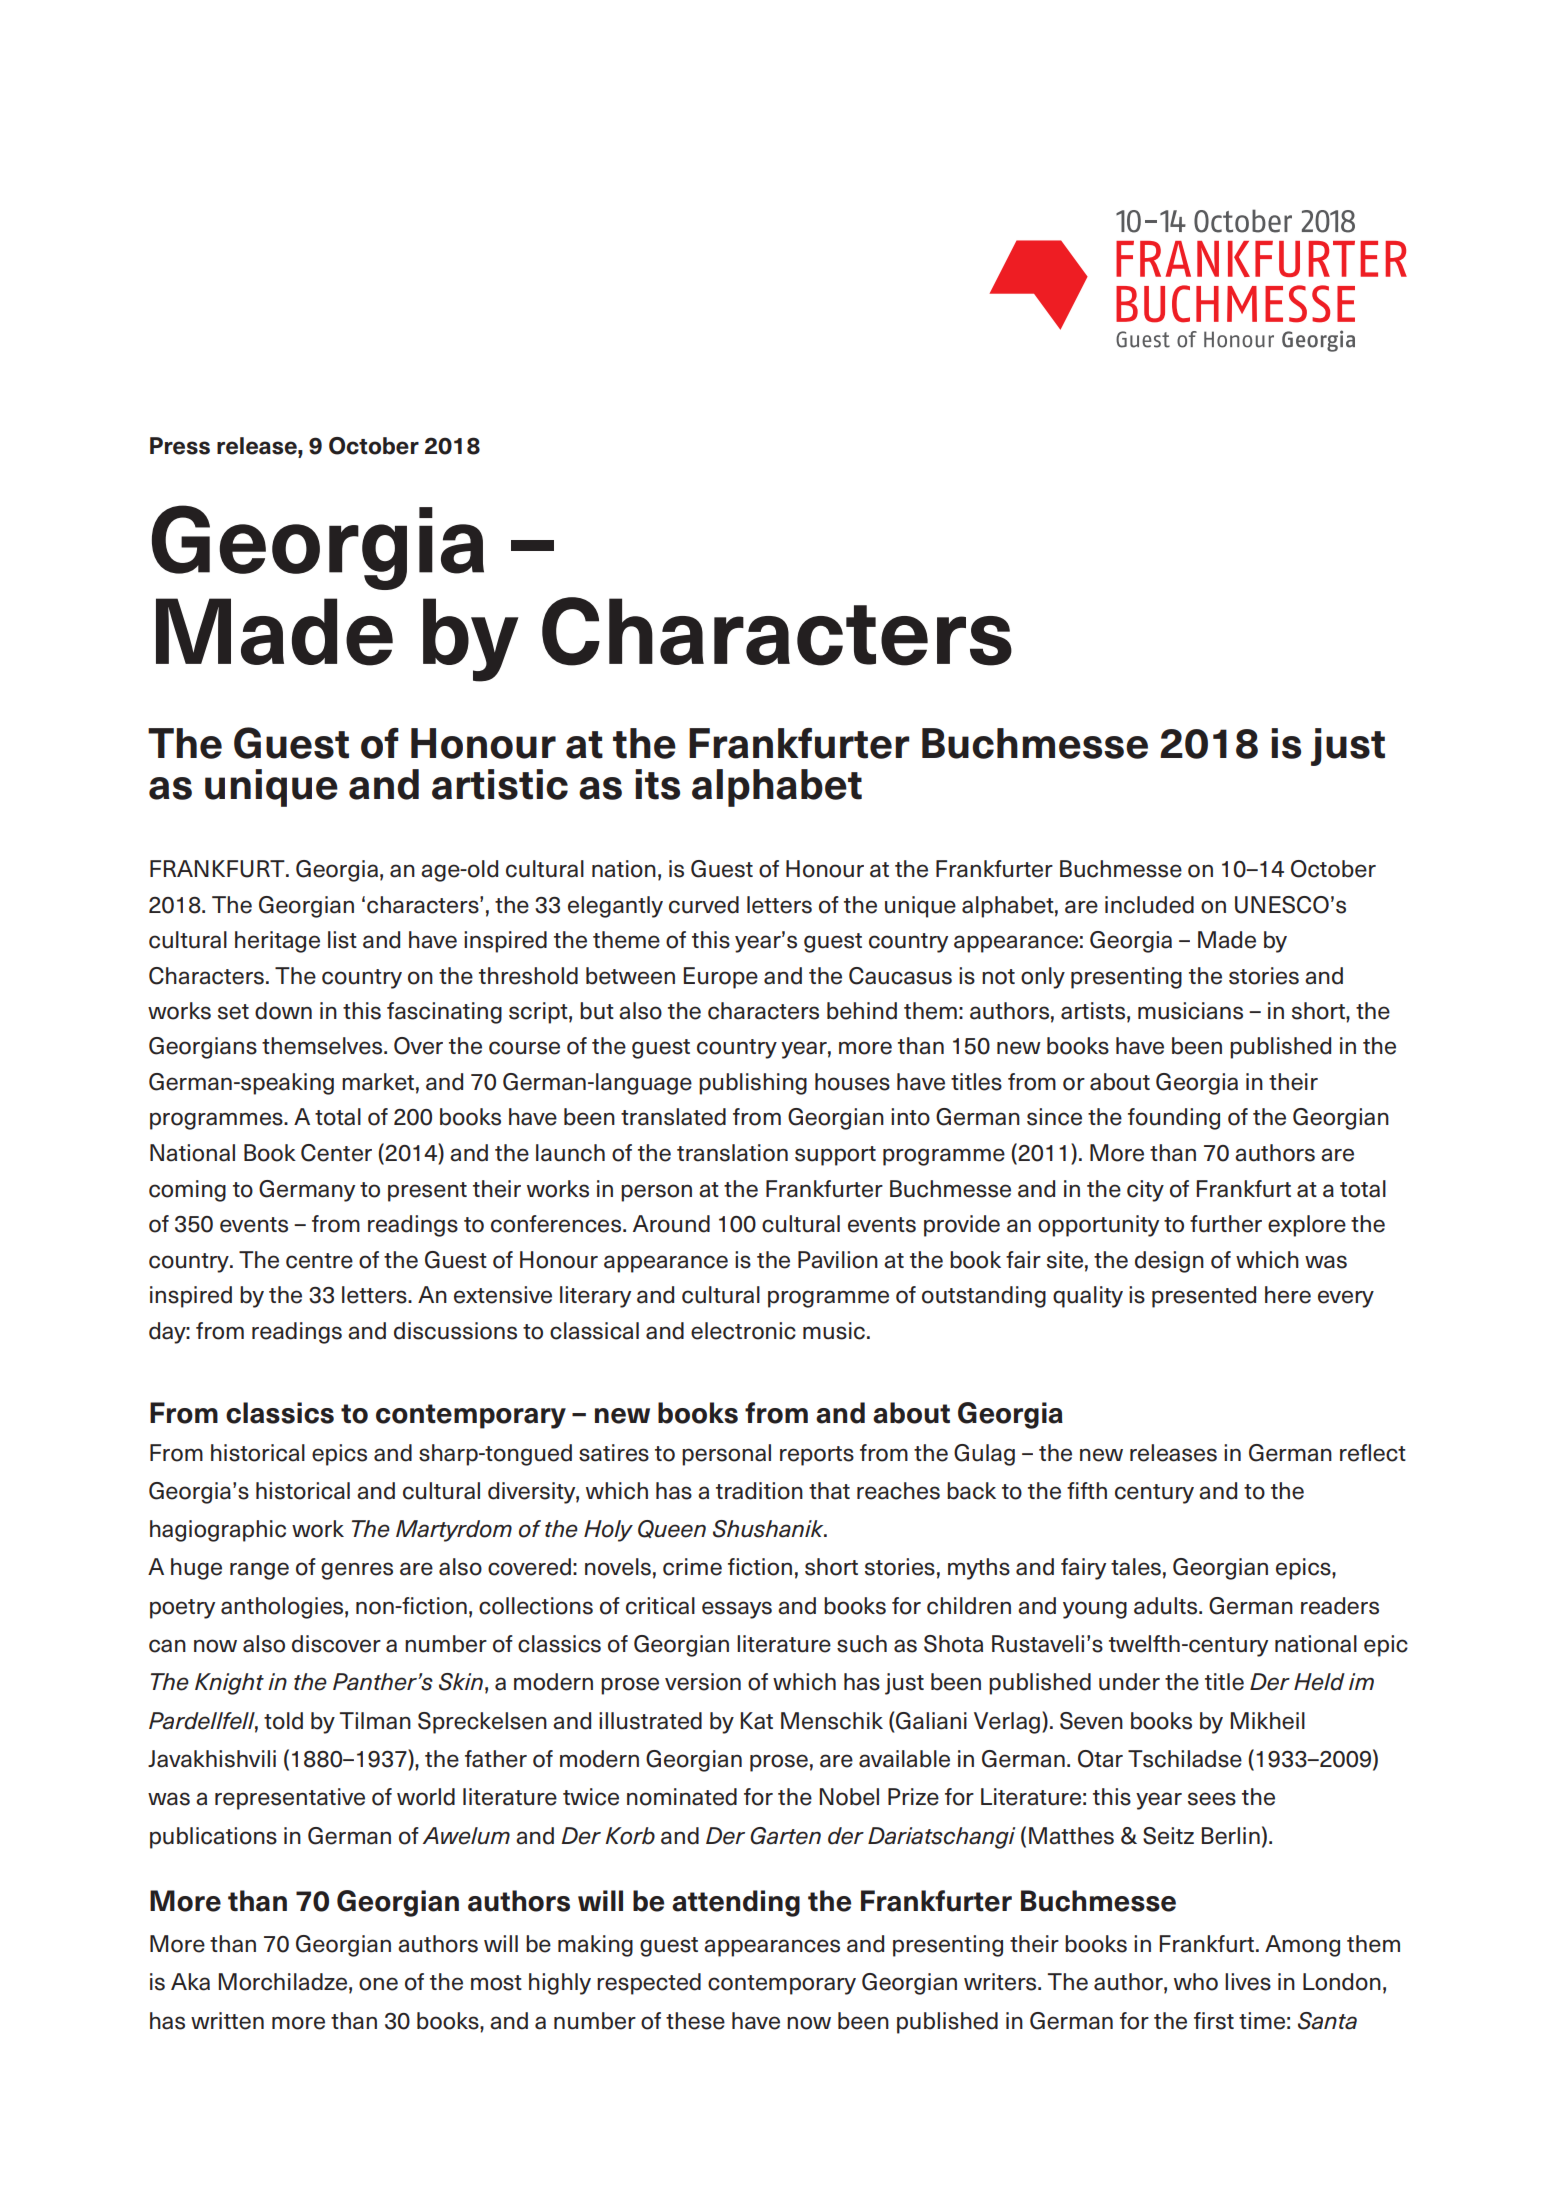 This document has height=2204, width=1558. What do you see at coordinates (657, 784) in the document?
I see `its` at bounding box center [657, 784].
